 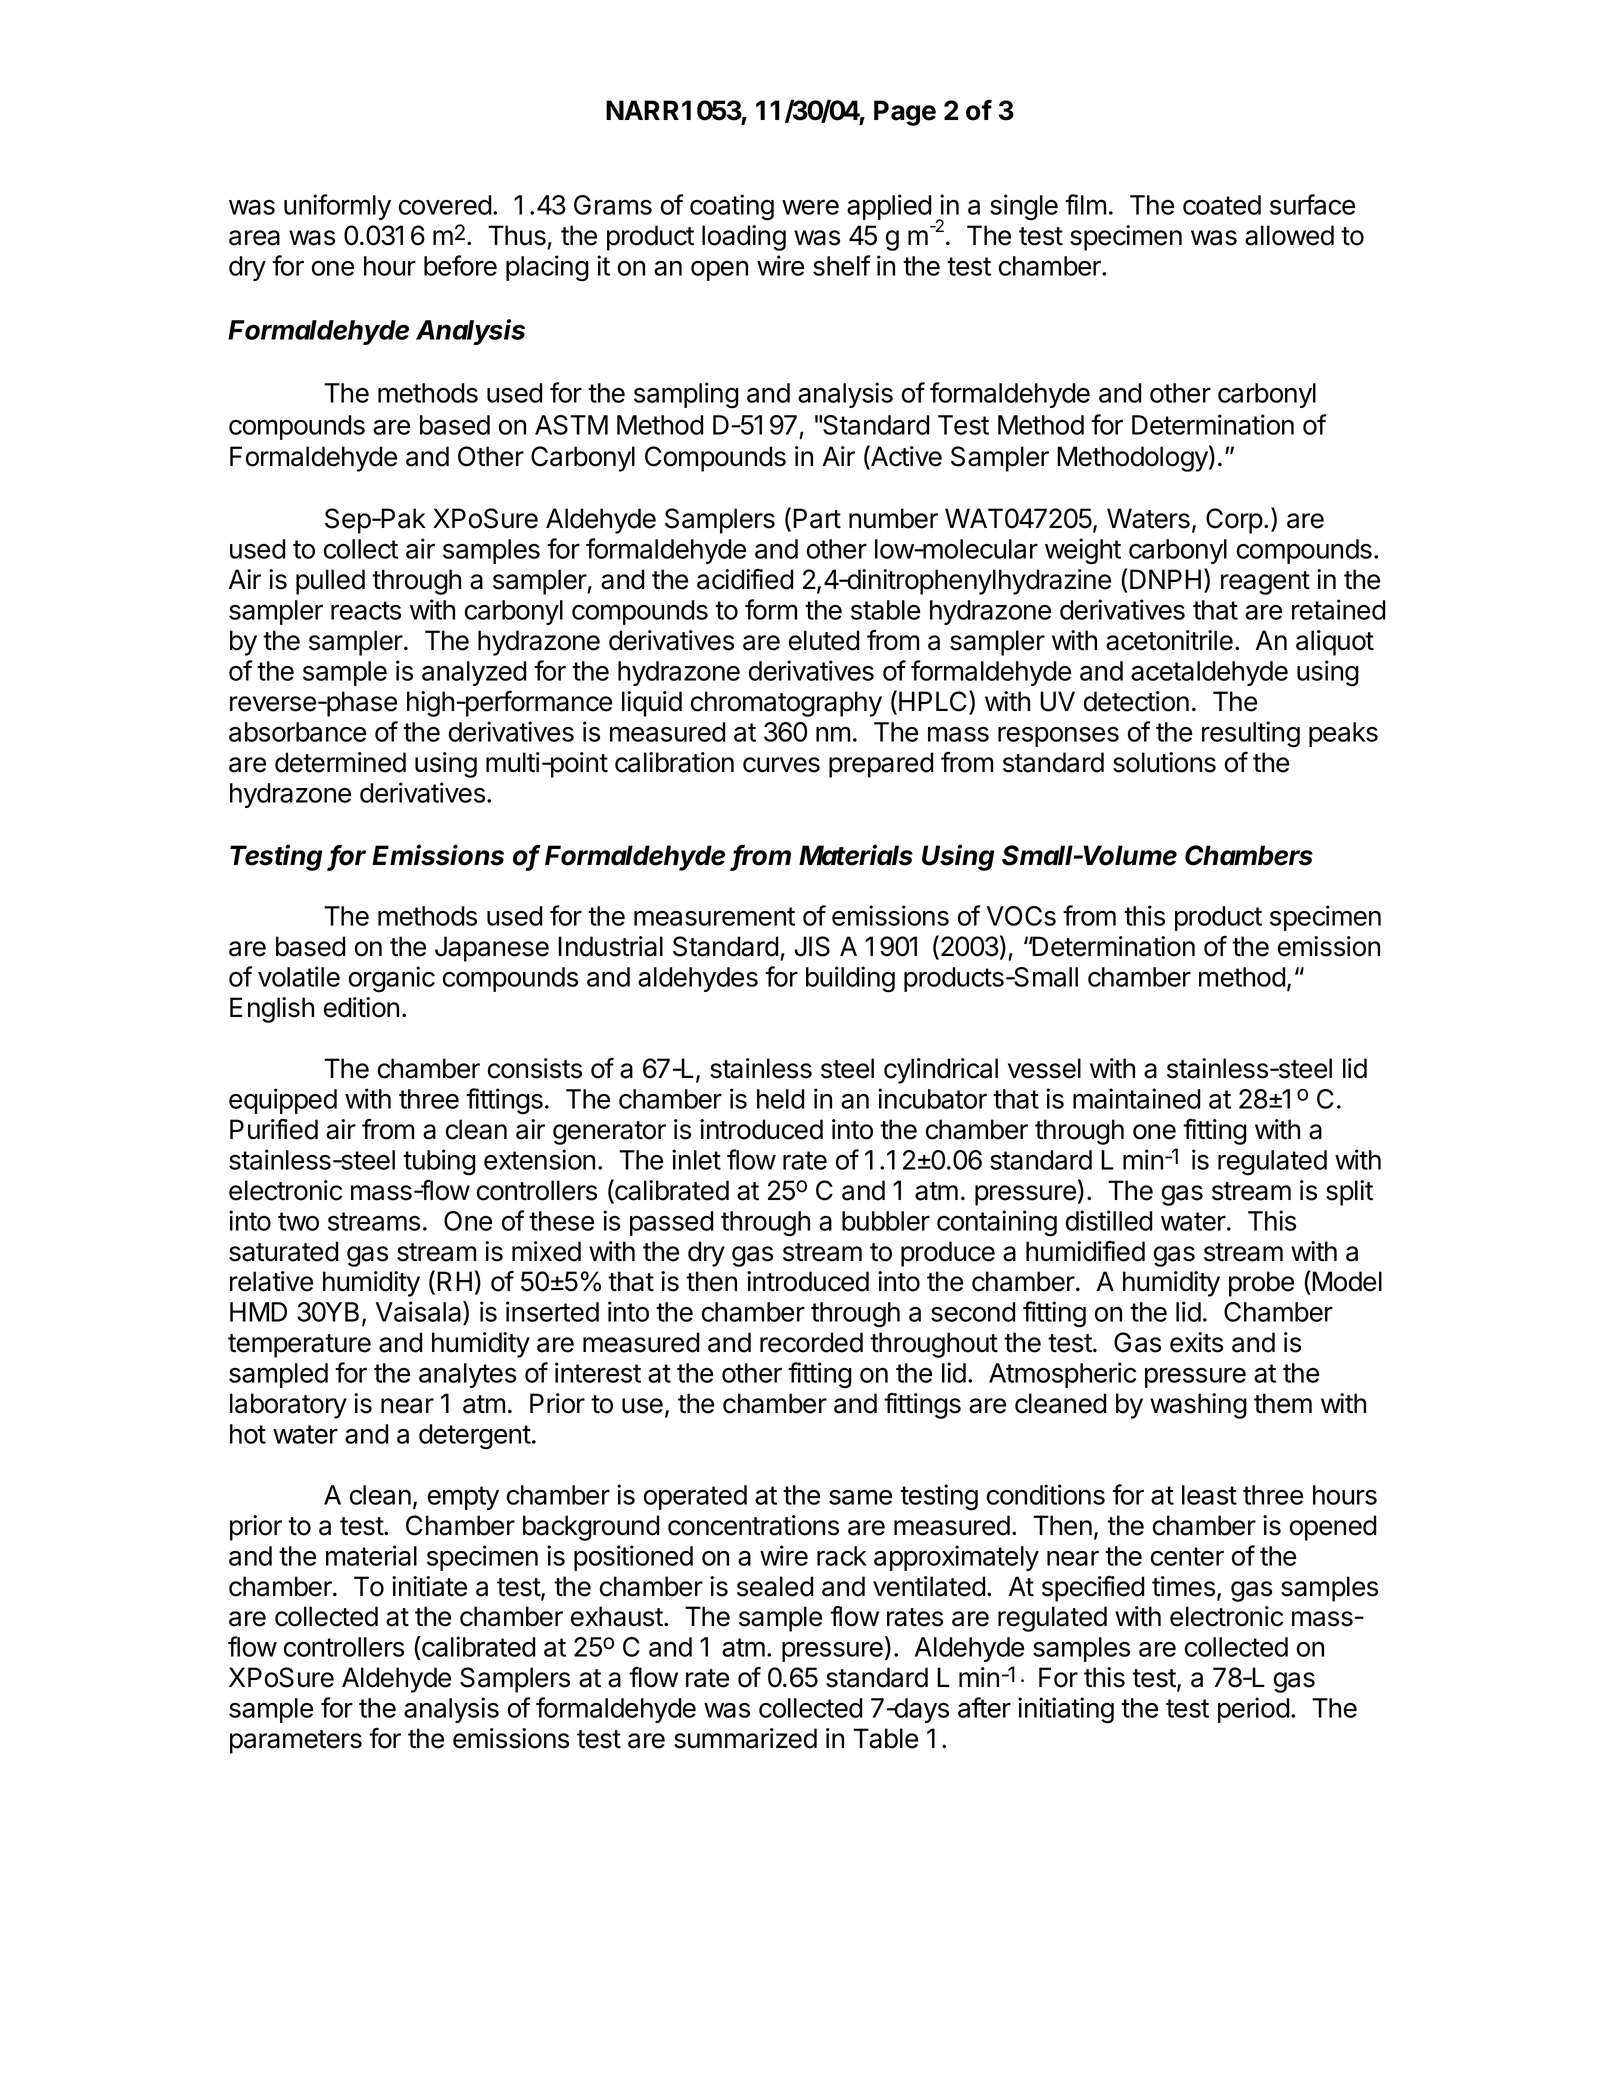 What do you see at coordinates (817, 518) in the screenshot?
I see `Part` at bounding box center [817, 518].
